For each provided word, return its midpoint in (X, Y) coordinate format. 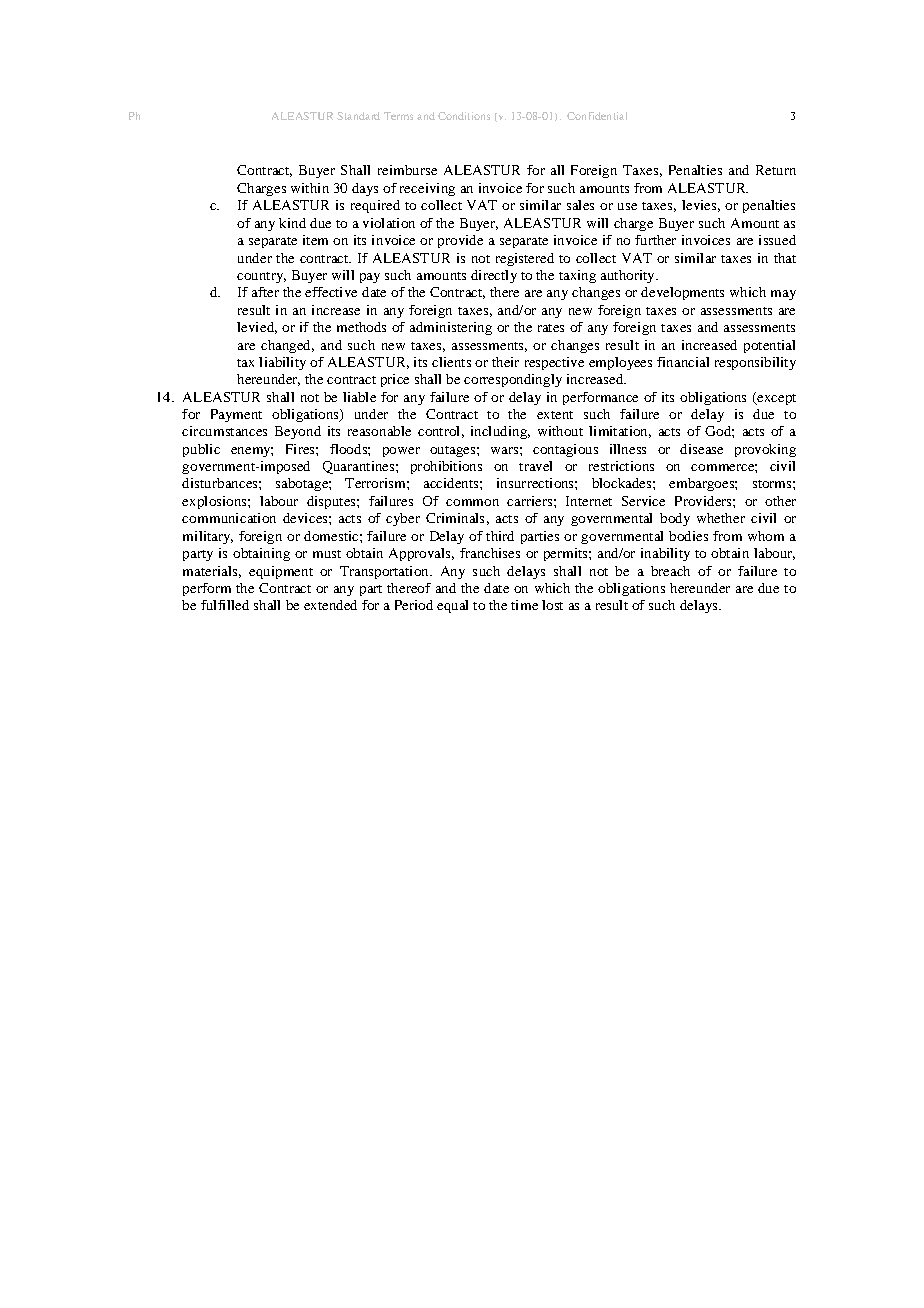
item (315, 240)
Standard (358, 116)
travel (535, 466)
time (524, 605)
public (201, 450)
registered (525, 259)
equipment (281, 572)
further (655, 240)
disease (701, 449)
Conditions (464, 116)
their (505, 362)
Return (776, 170)
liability (282, 363)
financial (683, 362)
